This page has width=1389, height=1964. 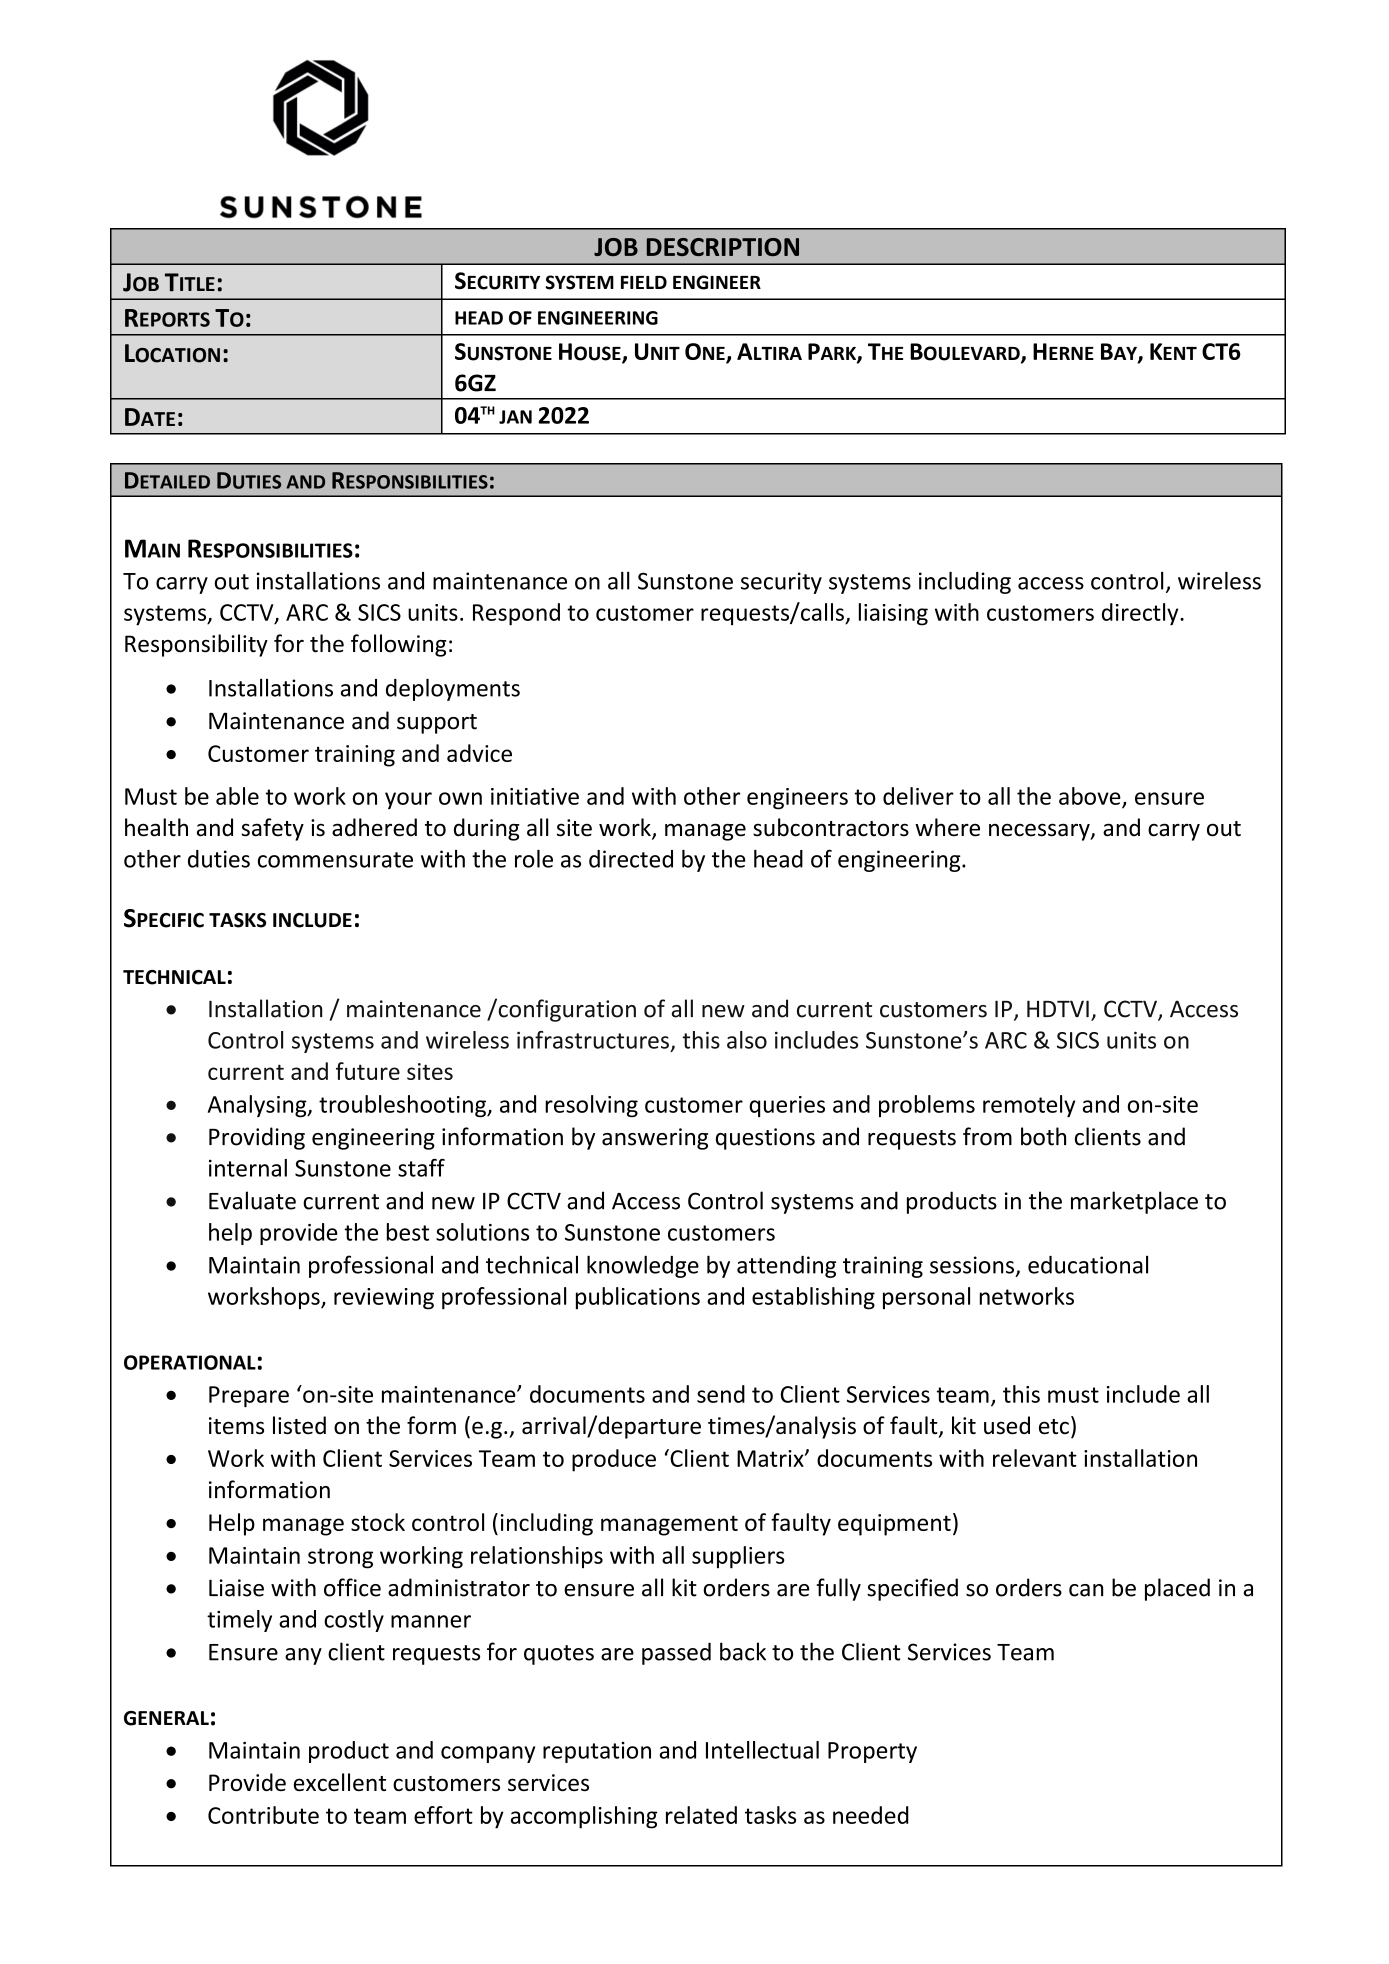 What do you see at coordinates (593, 1040) in the page?
I see `infrastructures` at bounding box center [593, 1040].
